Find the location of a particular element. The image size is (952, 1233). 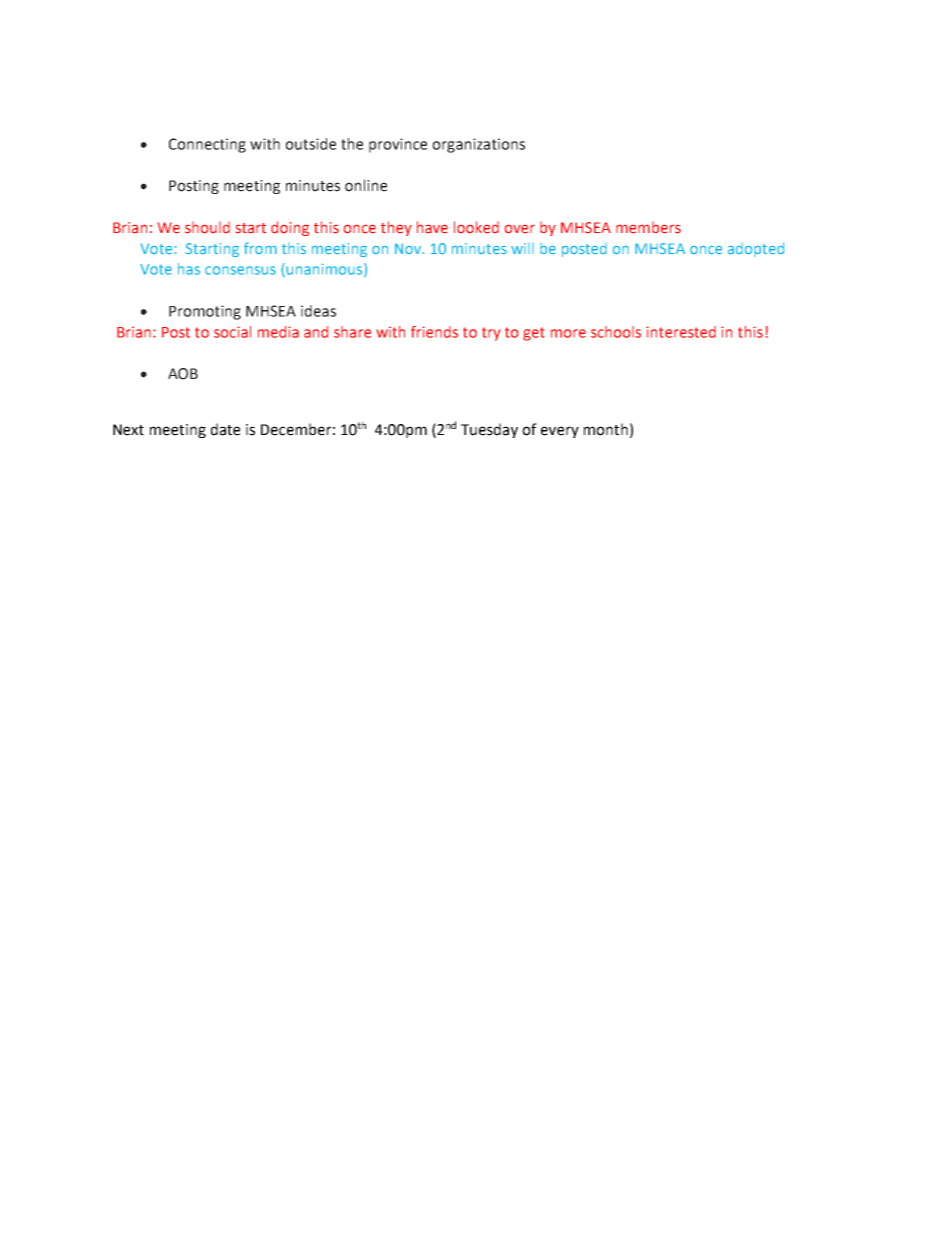

Nov is located at coordinates (409, 248).
